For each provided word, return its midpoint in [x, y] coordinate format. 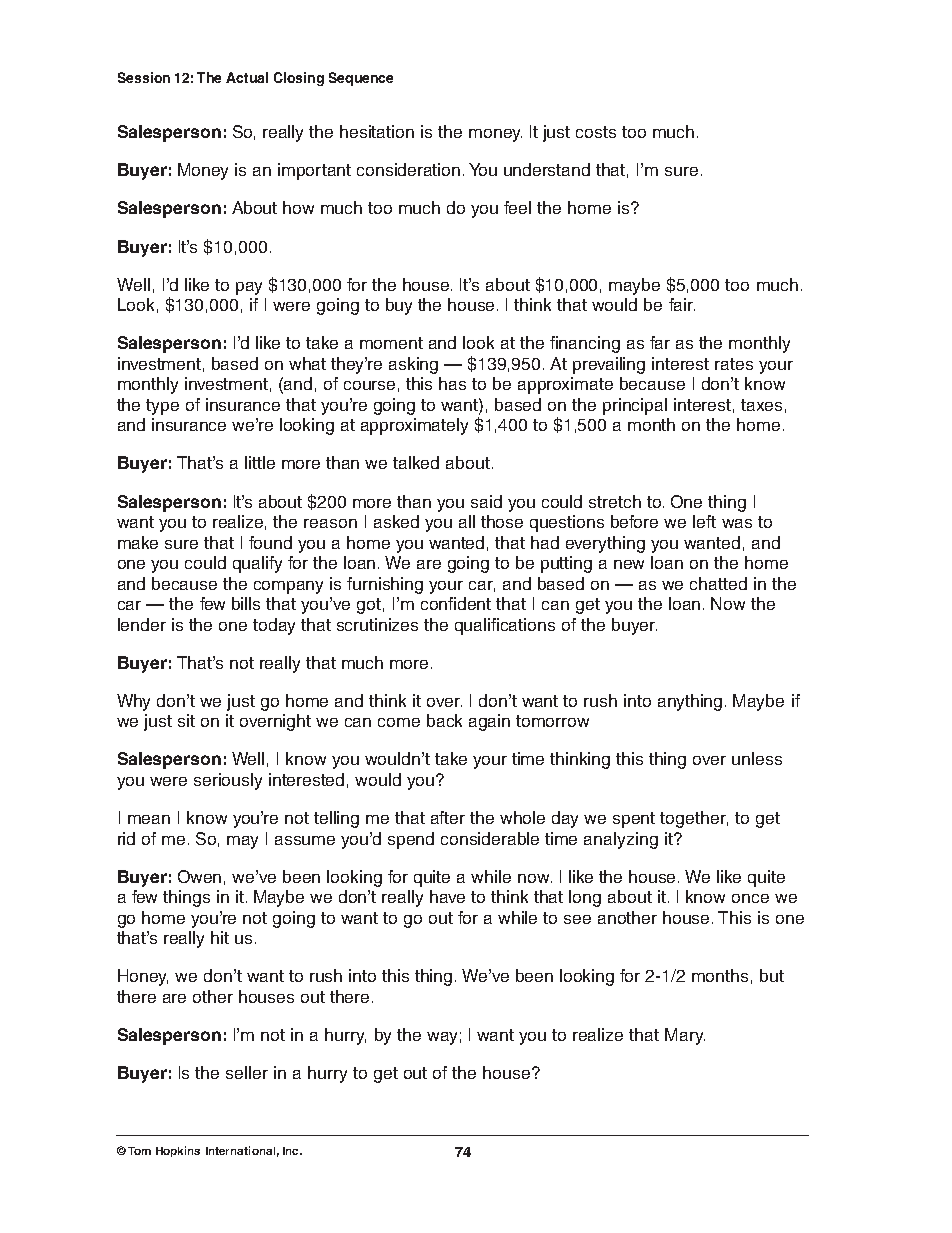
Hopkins [178, 1151]
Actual [247, 77]
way [442, 1038]
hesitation [377, 131]
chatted [718, 583]
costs [596, 132]
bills [246, 603]
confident [456, 603]
